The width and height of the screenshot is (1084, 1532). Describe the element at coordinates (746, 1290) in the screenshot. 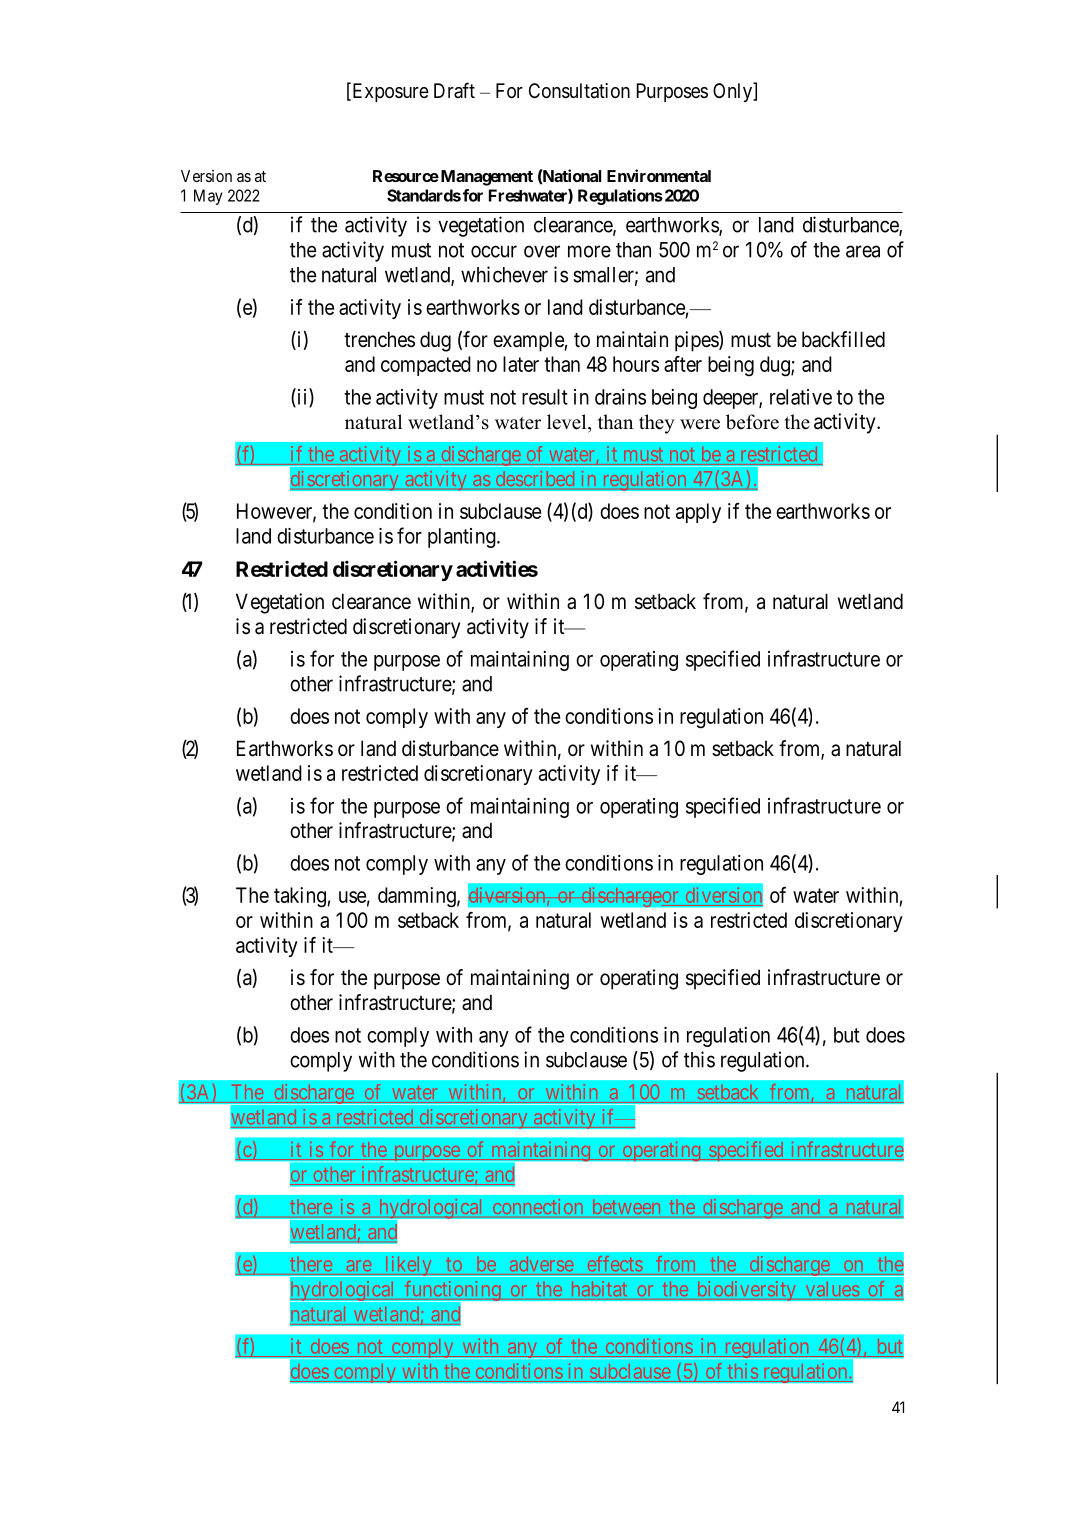

I see `biodiversity` at that location.
